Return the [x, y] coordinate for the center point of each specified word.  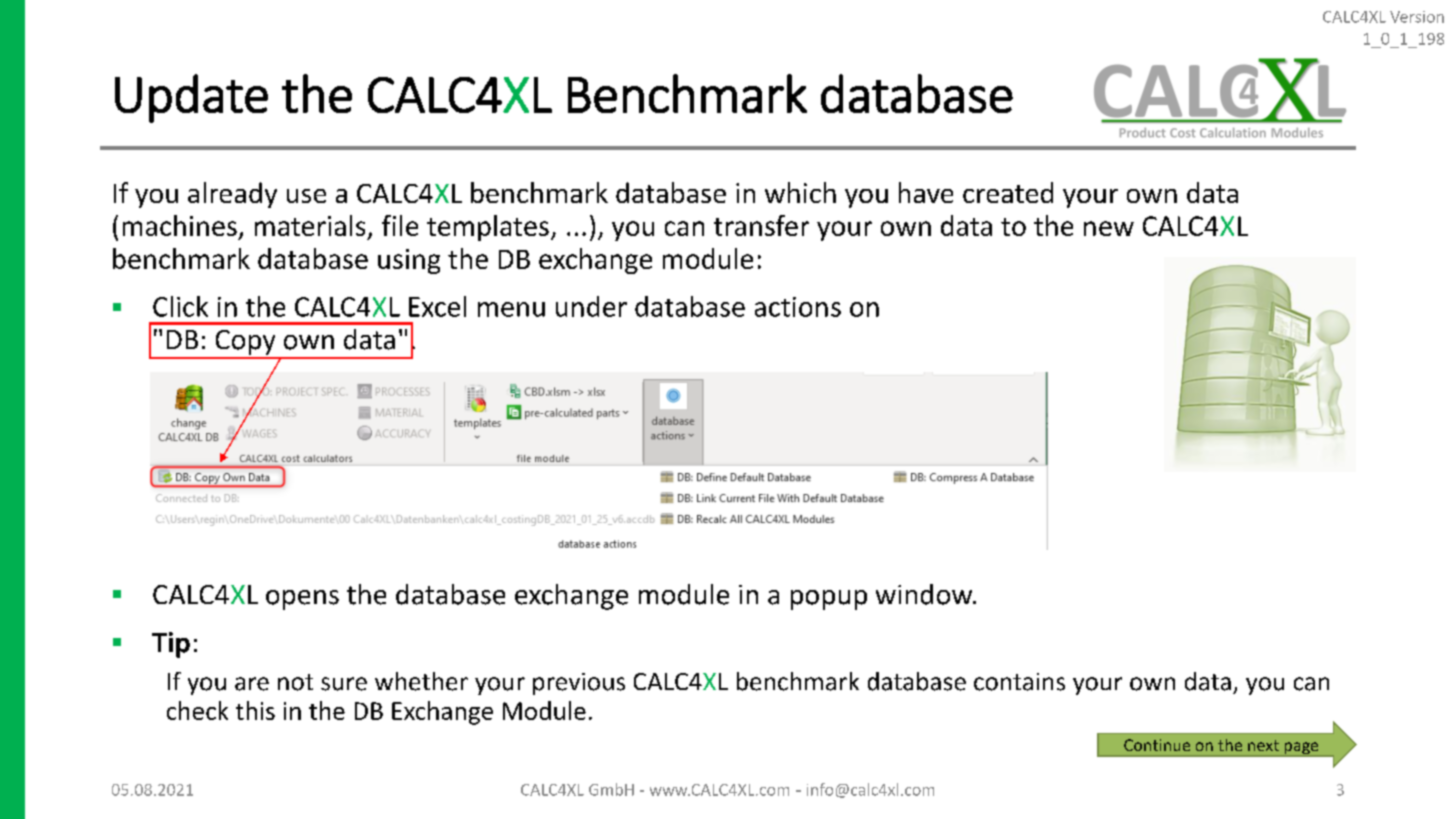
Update [191, 98]
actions [798, 307]
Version [1417, 17]
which [800, 192]
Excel [437, 306]
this [255, 710]
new [1109, 228]
